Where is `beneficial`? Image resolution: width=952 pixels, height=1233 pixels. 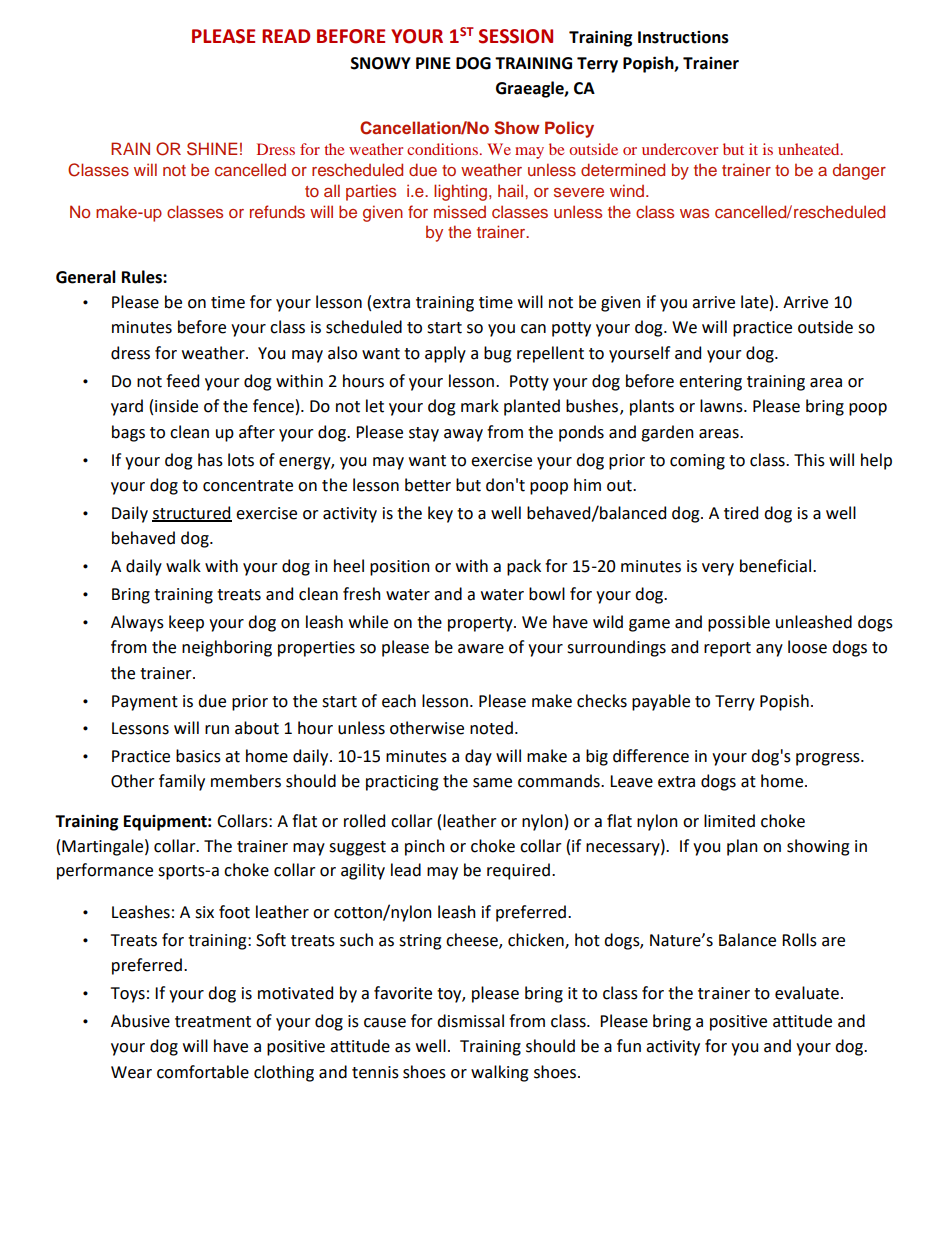 beneficial is located at coordinates (777, 566).
